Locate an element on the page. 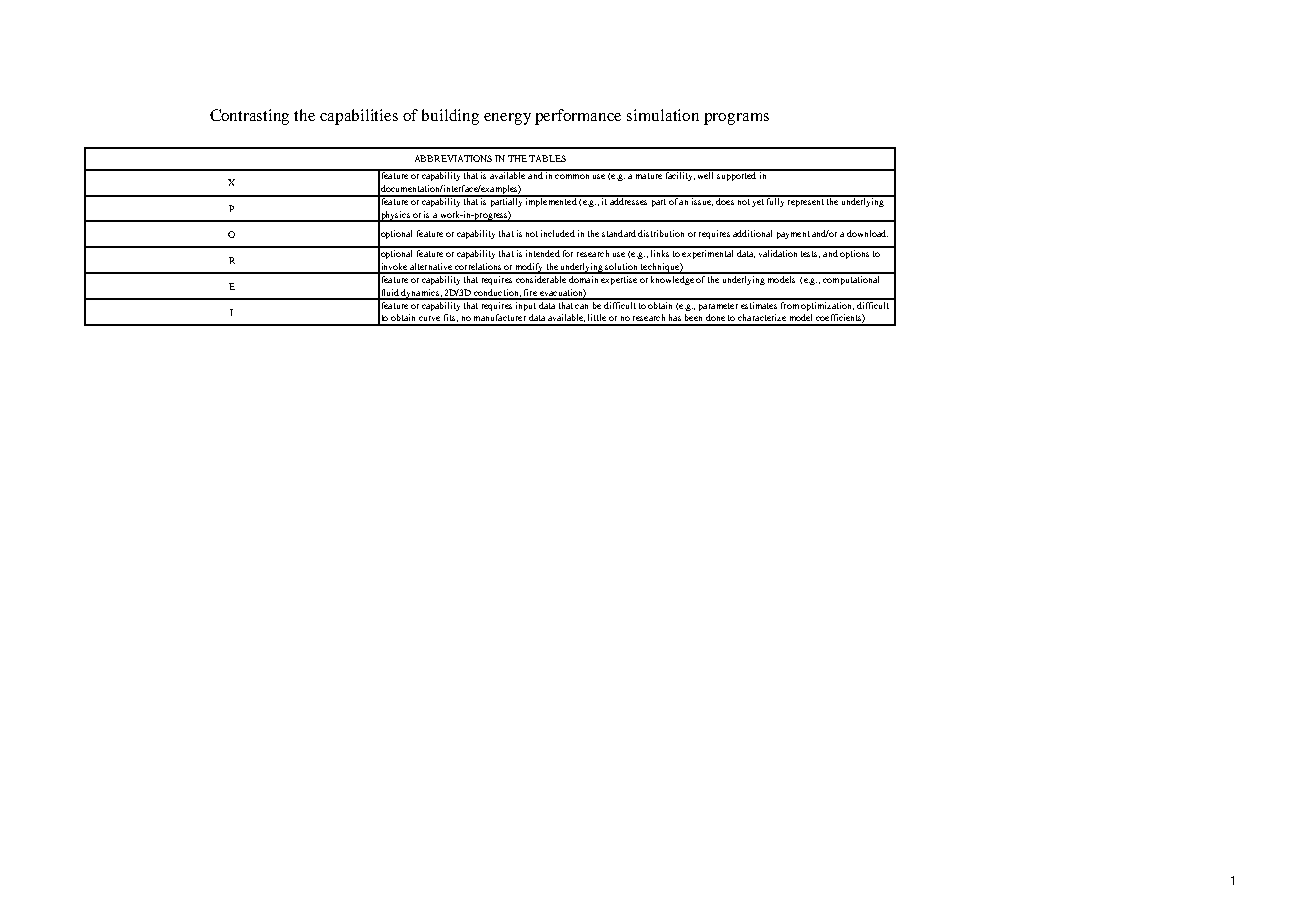 Image resolution: width=1308 pixels, height=924 pixels. addresses is located at coordinates (629, 200).
